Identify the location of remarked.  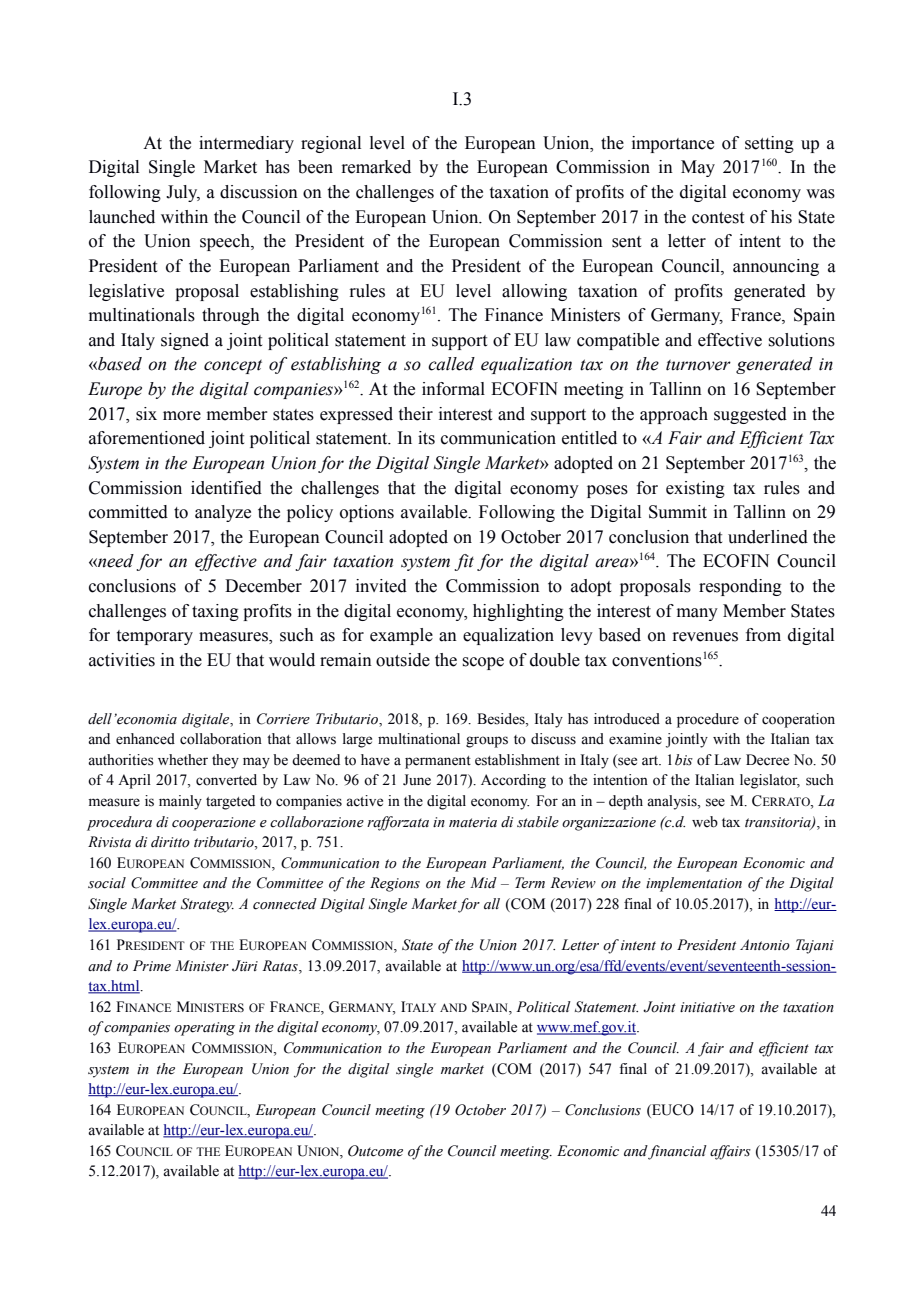
(376, 167).
